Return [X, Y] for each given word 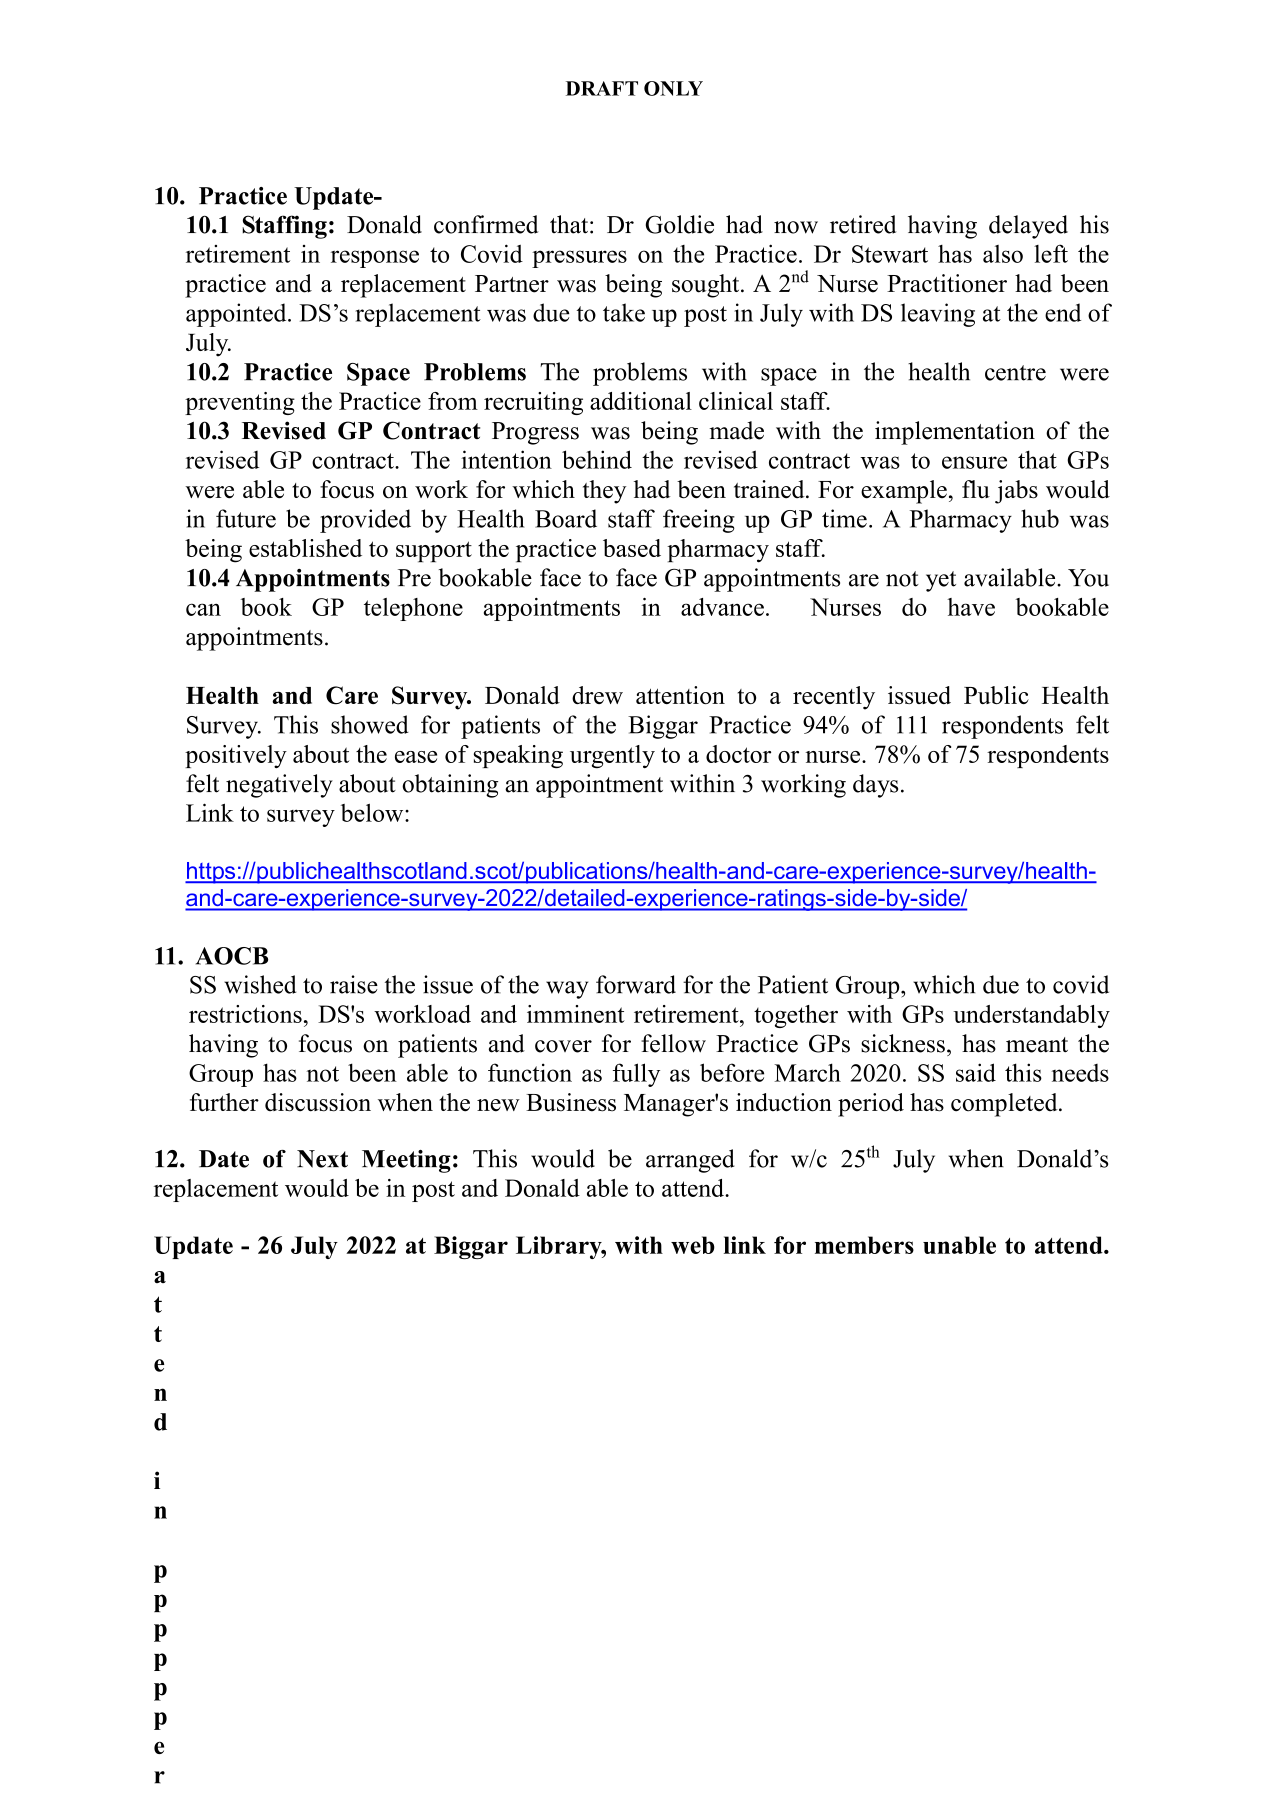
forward [636, 984]
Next [322, 1159]
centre [1015, 373]
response [375, 259]
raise [354, 984]
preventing [240, 403]
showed [370, 724]
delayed [1028, 227]
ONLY [673, 88]
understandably [1031, 1016]
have [971, 607]
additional [641, 401]
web [693, 1245]
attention [680, 695]
